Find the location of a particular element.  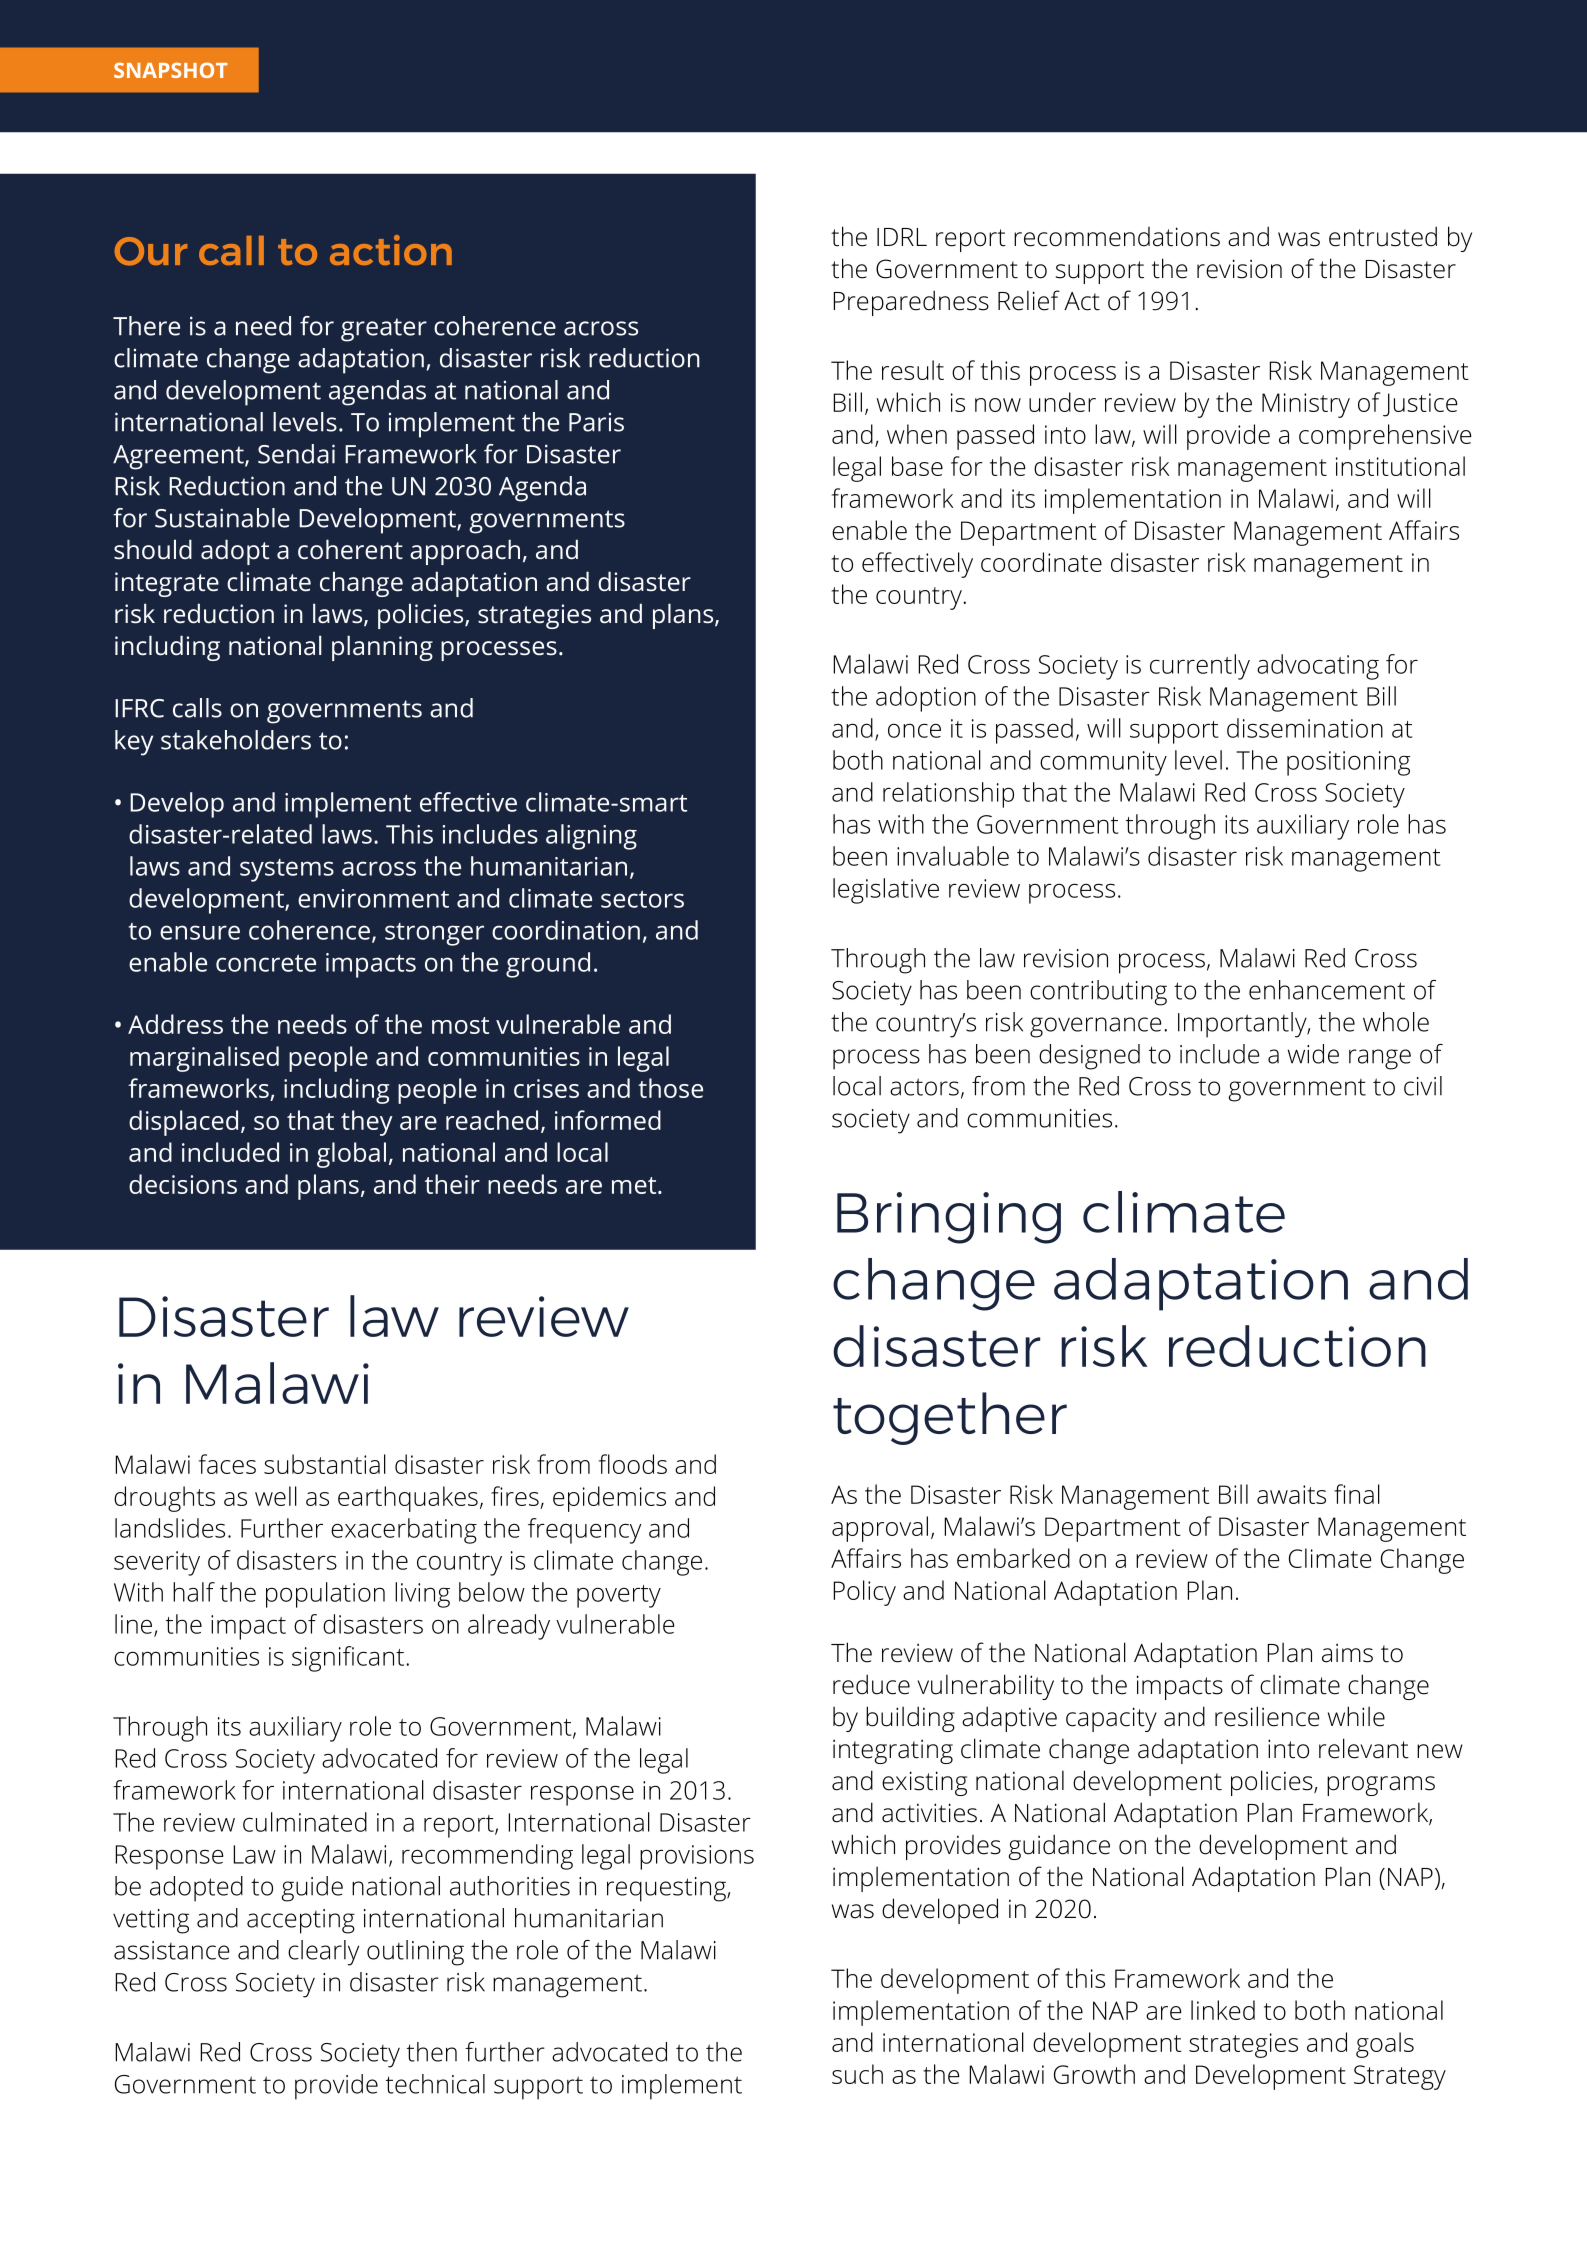

significant is located at coordinates (349, 1659).
